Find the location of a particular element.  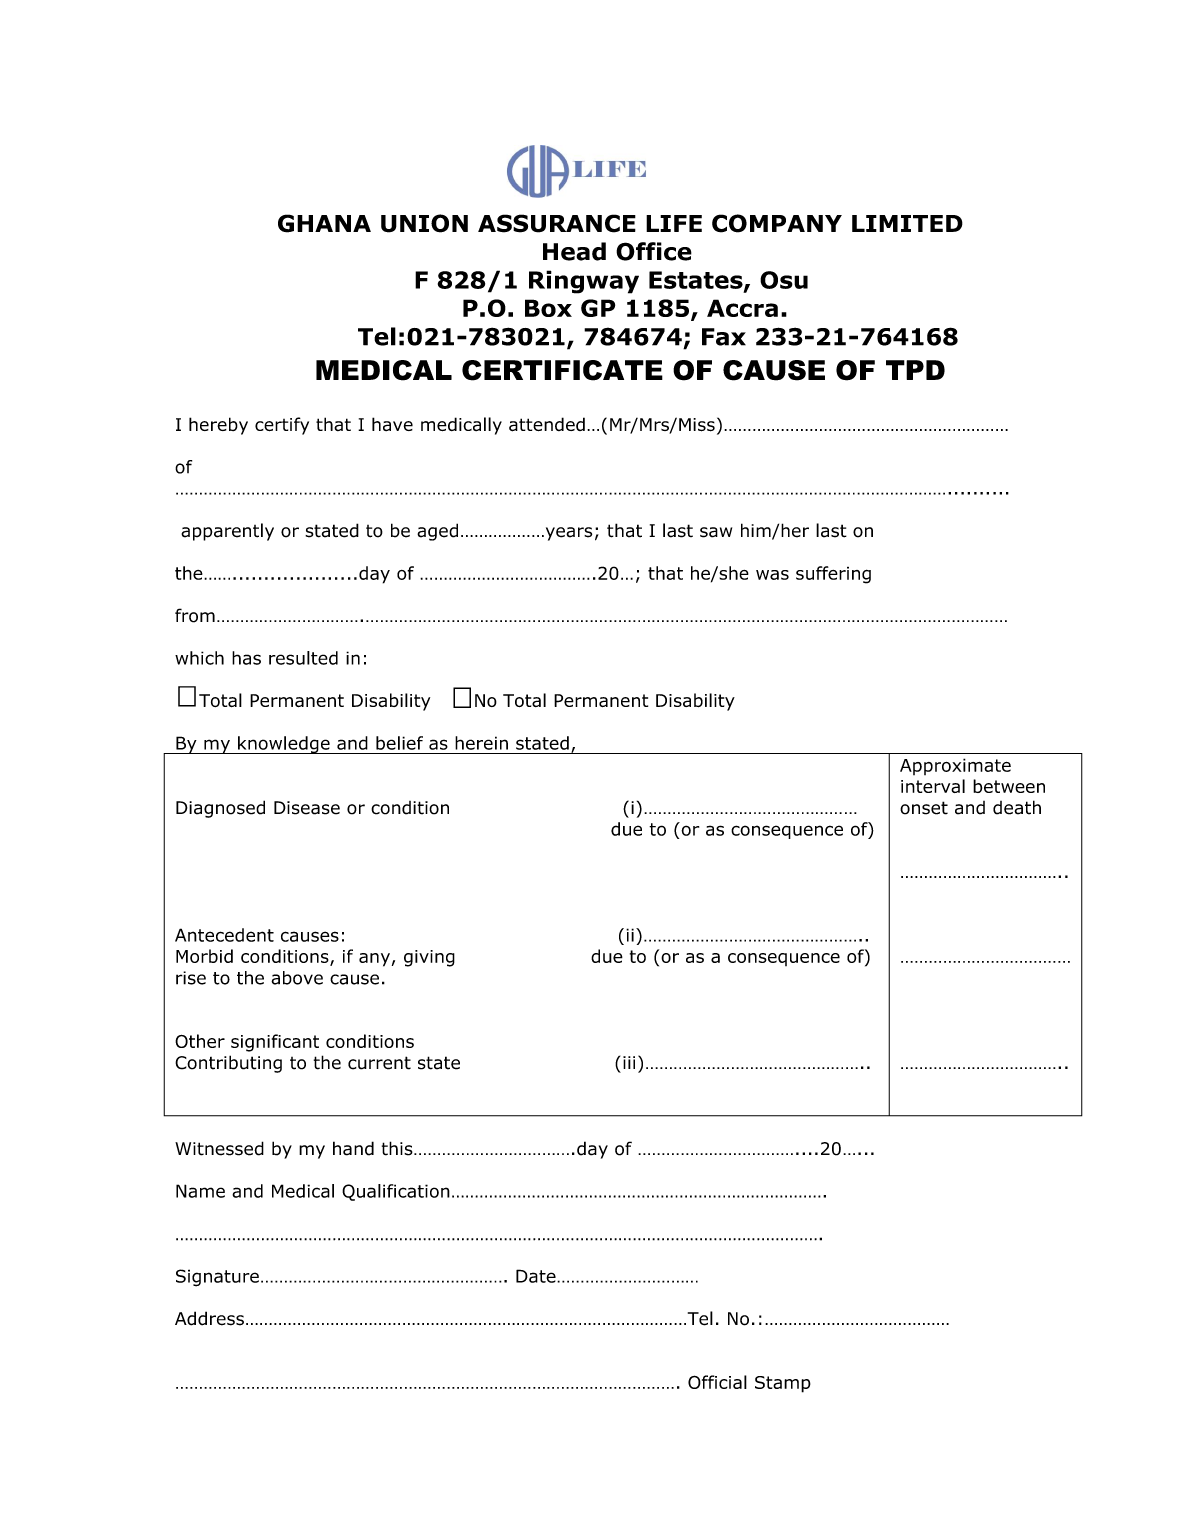

GHANA is located at coordinates (324, 223).
